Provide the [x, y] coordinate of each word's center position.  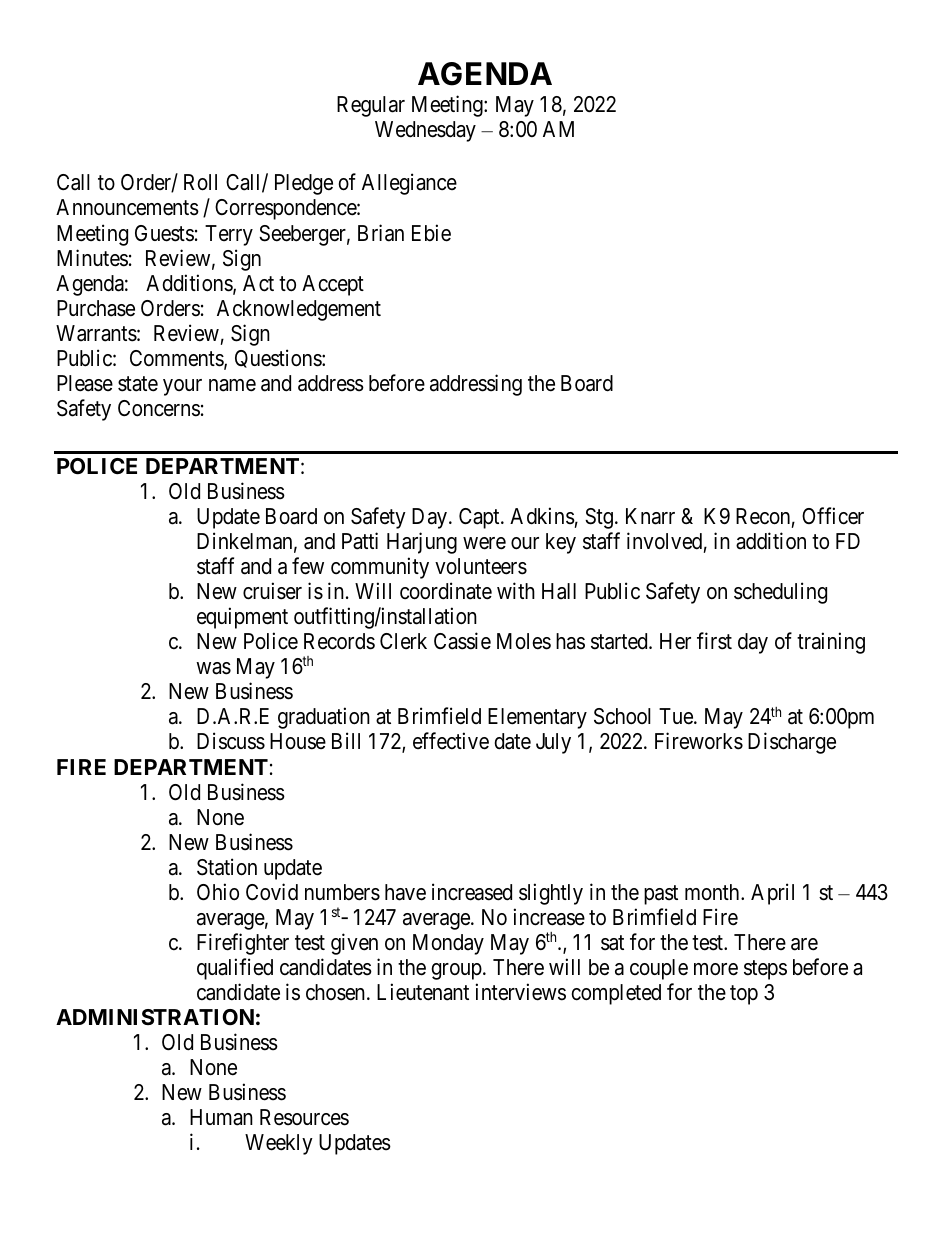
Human [221, 1117]
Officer [833, 516]
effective [451, 741]
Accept [333, 285]
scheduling [780, 593]
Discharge [792, 743]
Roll [200, 182]
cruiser [272, 591]
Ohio [218, 892]
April [772, 894]
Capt [480, 518]
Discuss [231, 741]
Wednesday [425, 131]
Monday [448, 944]
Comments [177, 359]
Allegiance [409, 184]
